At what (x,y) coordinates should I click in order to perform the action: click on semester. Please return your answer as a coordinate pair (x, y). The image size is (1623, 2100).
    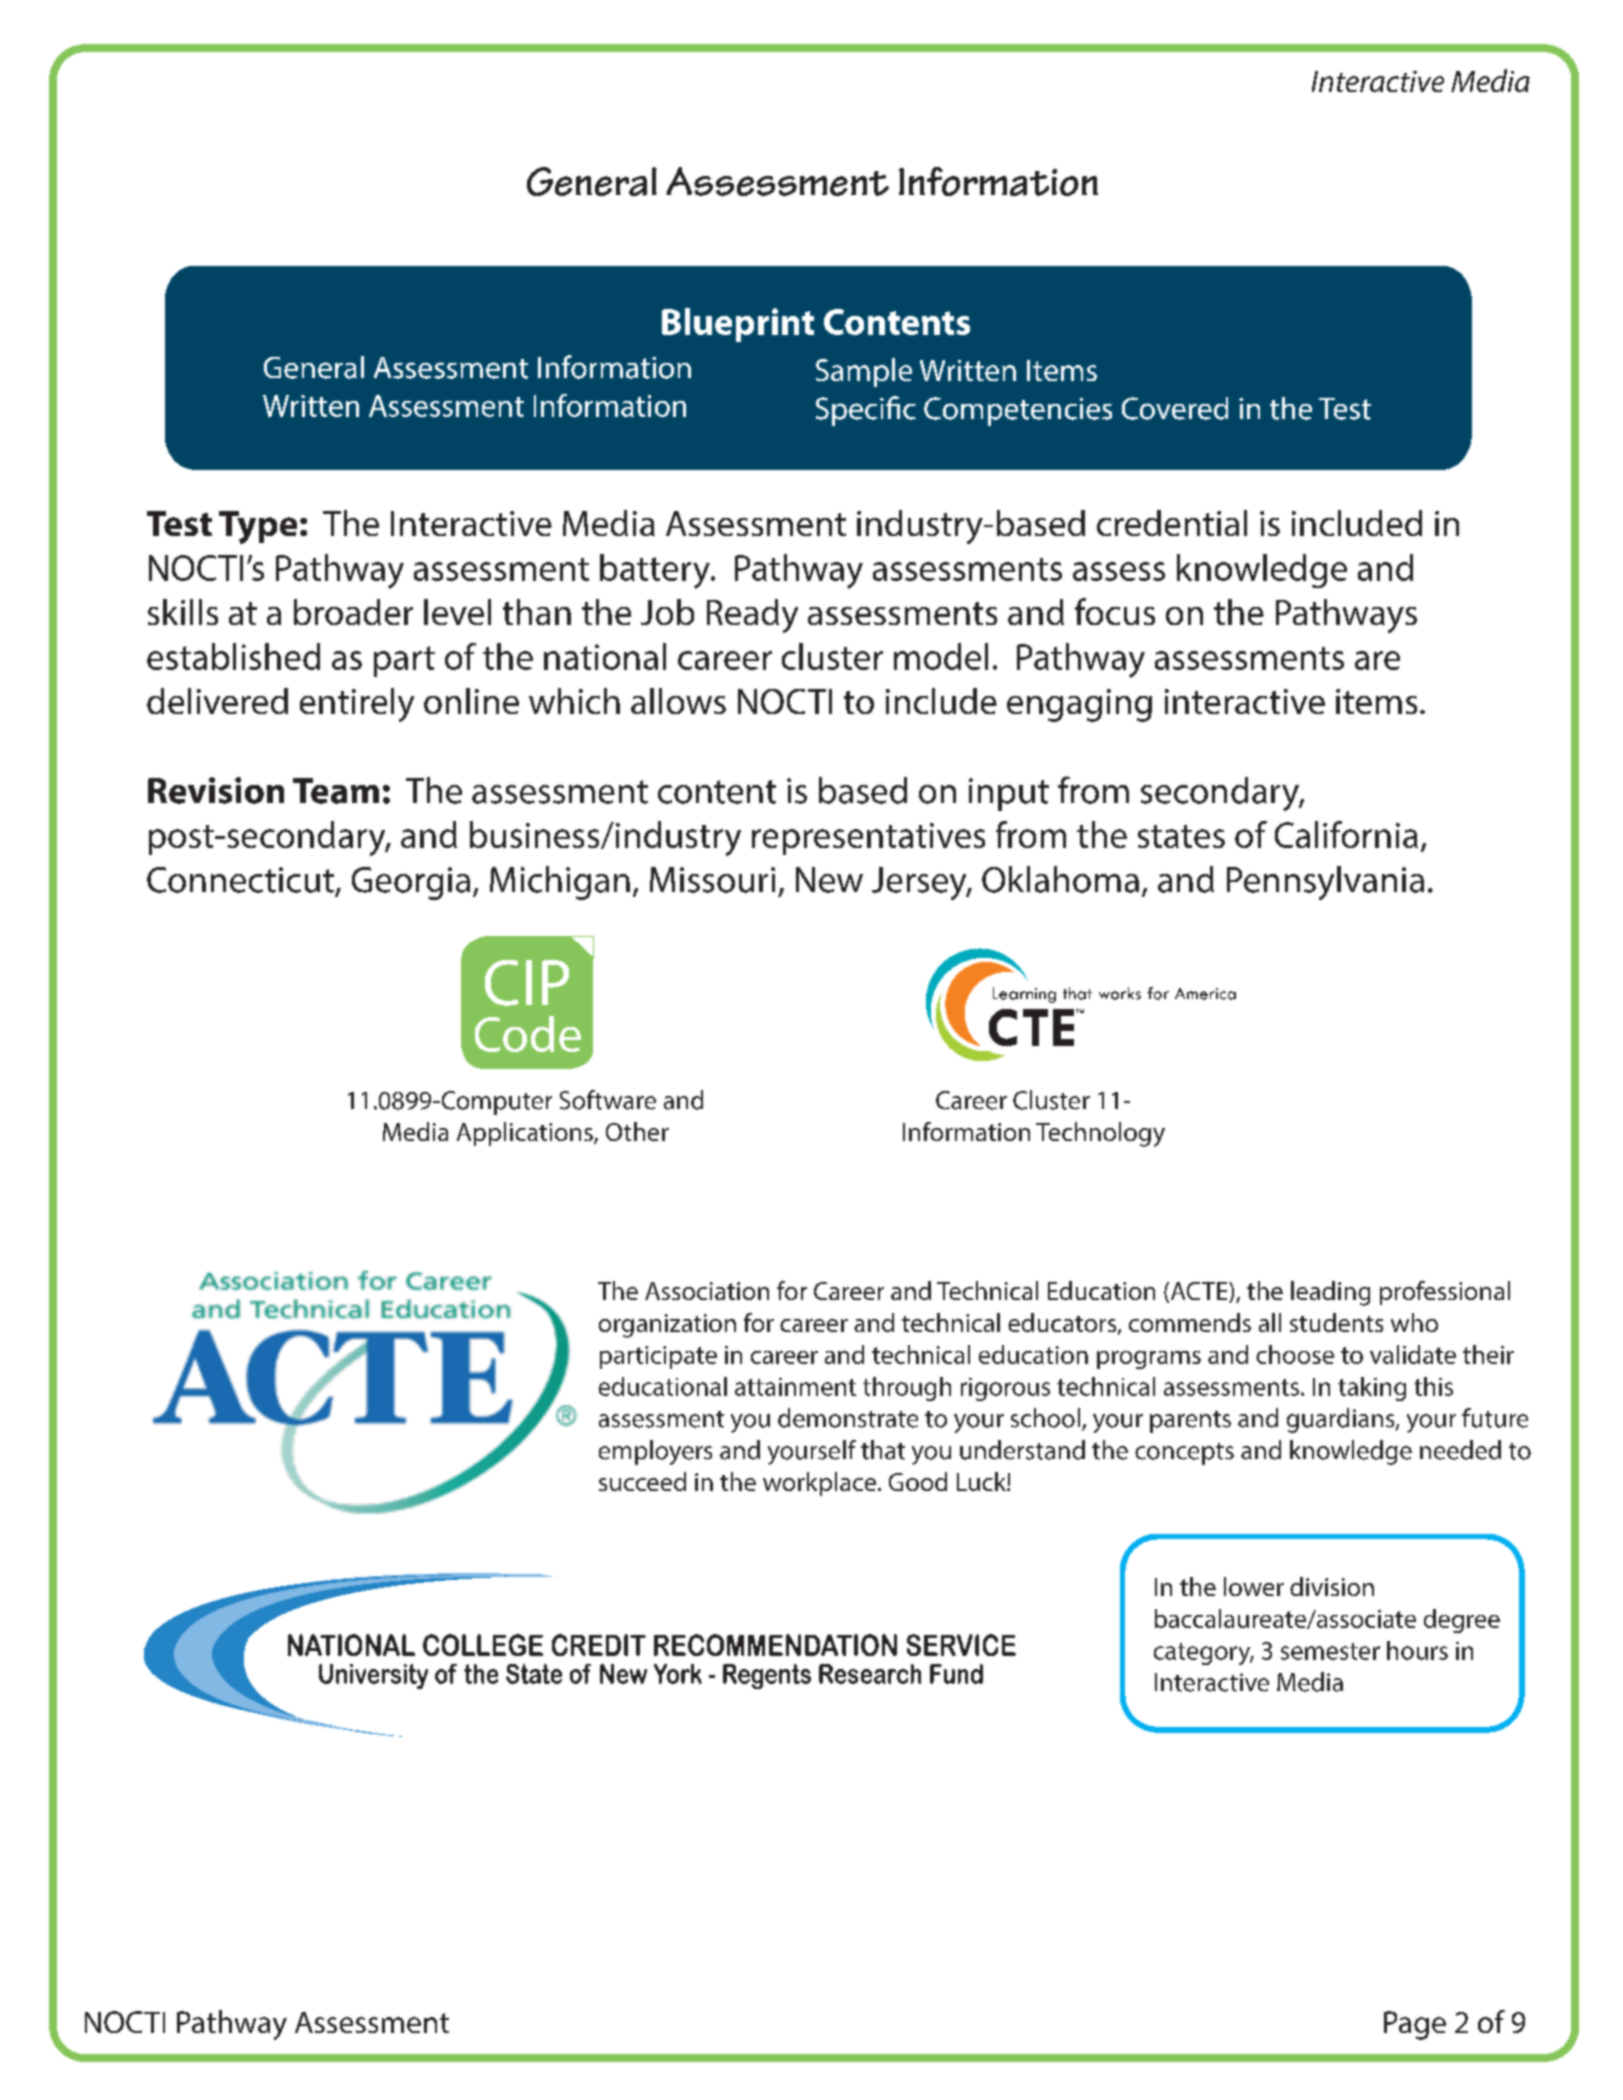
    Looking at the image, I should click on (1330, 1651).
